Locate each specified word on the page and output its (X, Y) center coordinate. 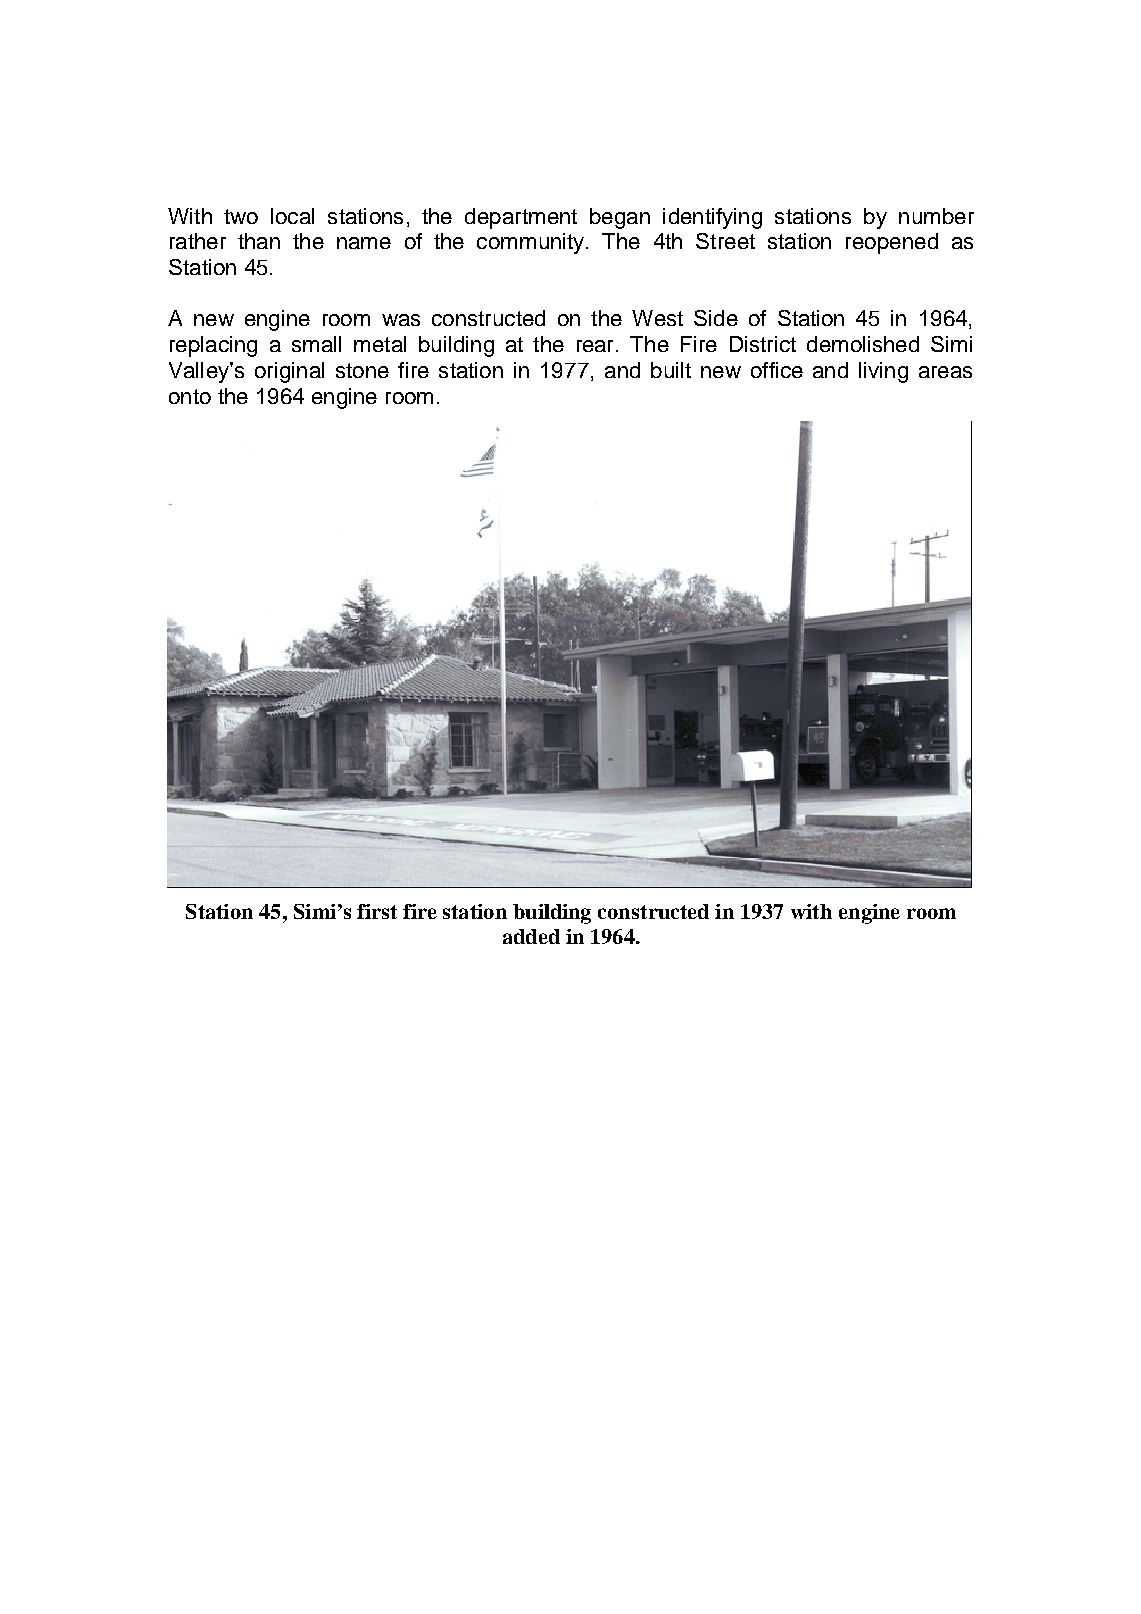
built (671, 370)
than (259, 241)
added (531, 936)
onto (190, 396)
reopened (892, 243)
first (377, 911)
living (883, 372)
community (532, 243)
